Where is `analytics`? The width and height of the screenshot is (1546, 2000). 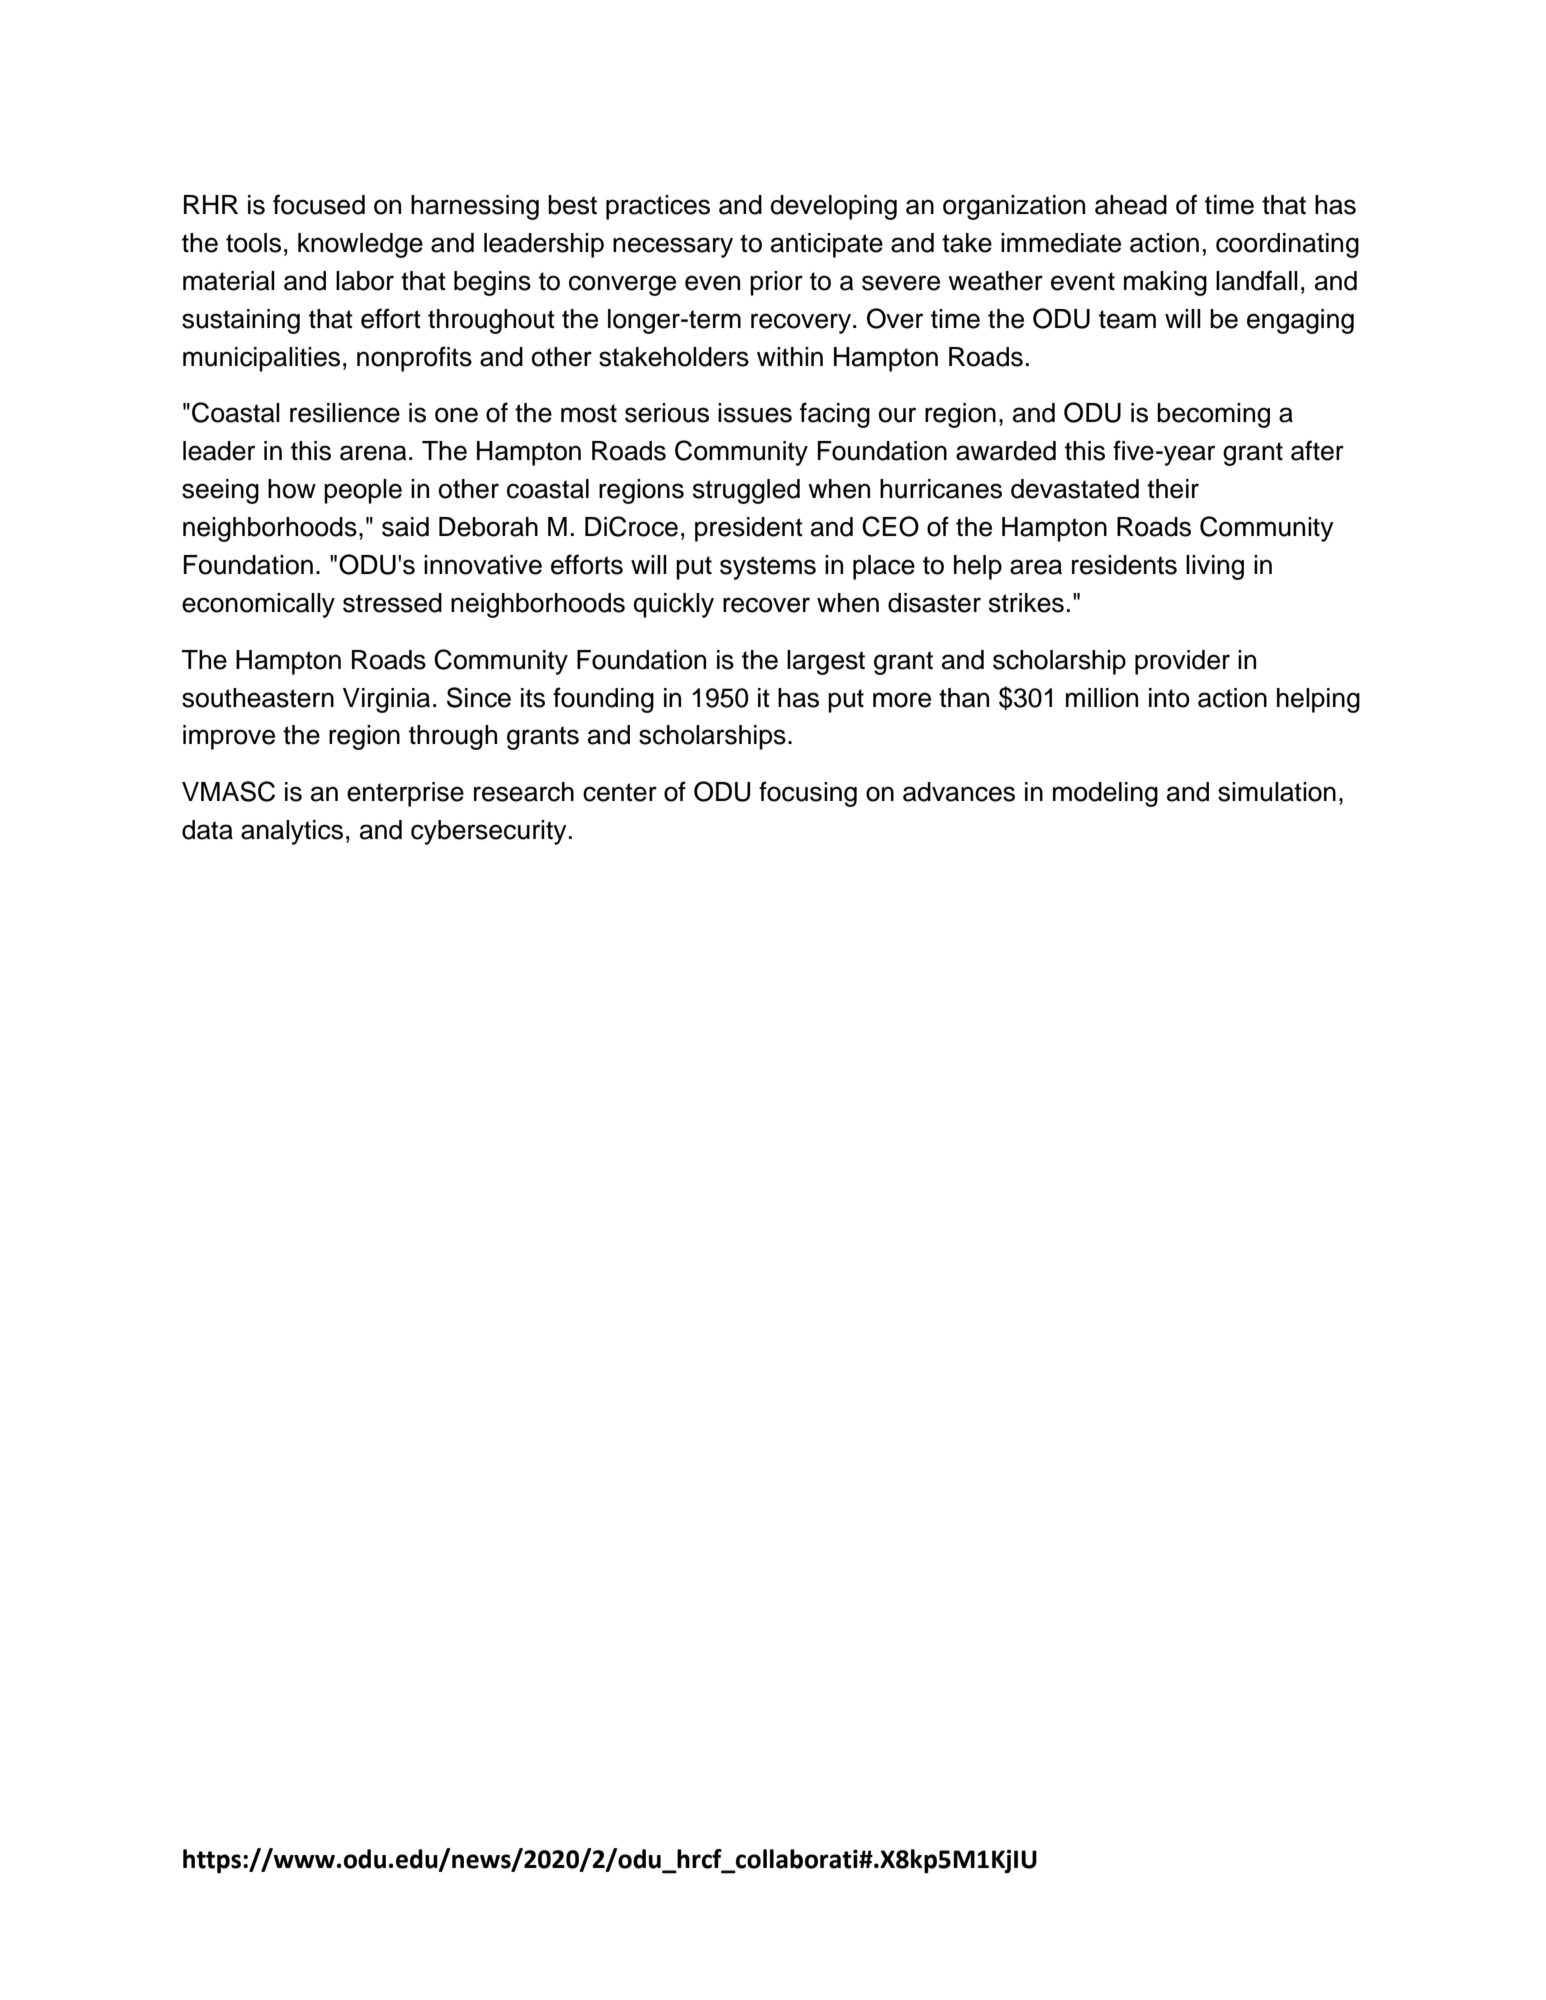 analytics is located at coordinates (292, 832).
